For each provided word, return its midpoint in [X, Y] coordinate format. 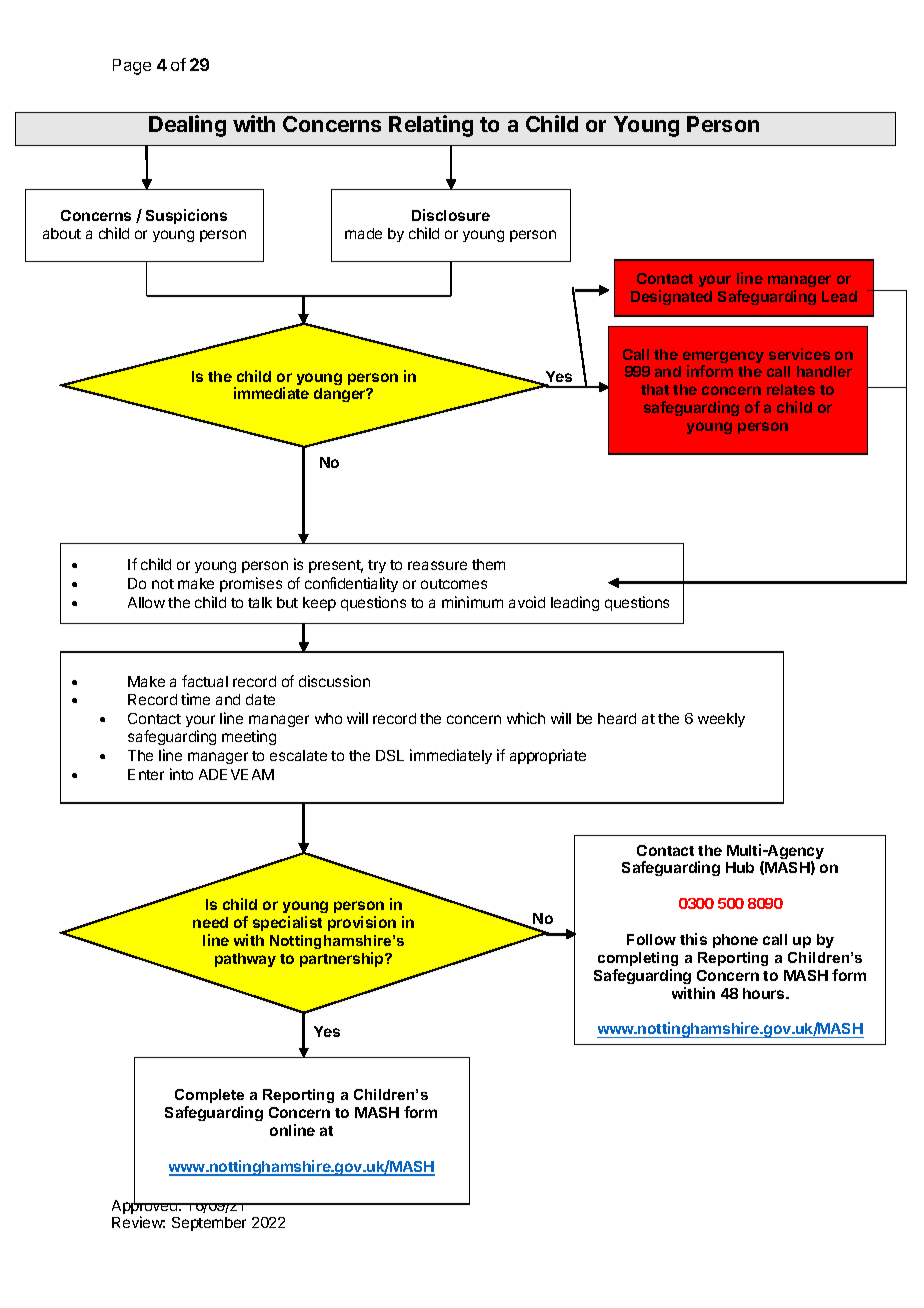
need [210, 922]
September [209, 1224]
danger [341, 395]
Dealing [187, 126]
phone [735, 941]
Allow [146, 602]
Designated [671, 297]
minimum [472, 602]
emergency [723, 358]
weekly [721, 720]
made [363, 233]
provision [362, 923]
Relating [431, 126]
